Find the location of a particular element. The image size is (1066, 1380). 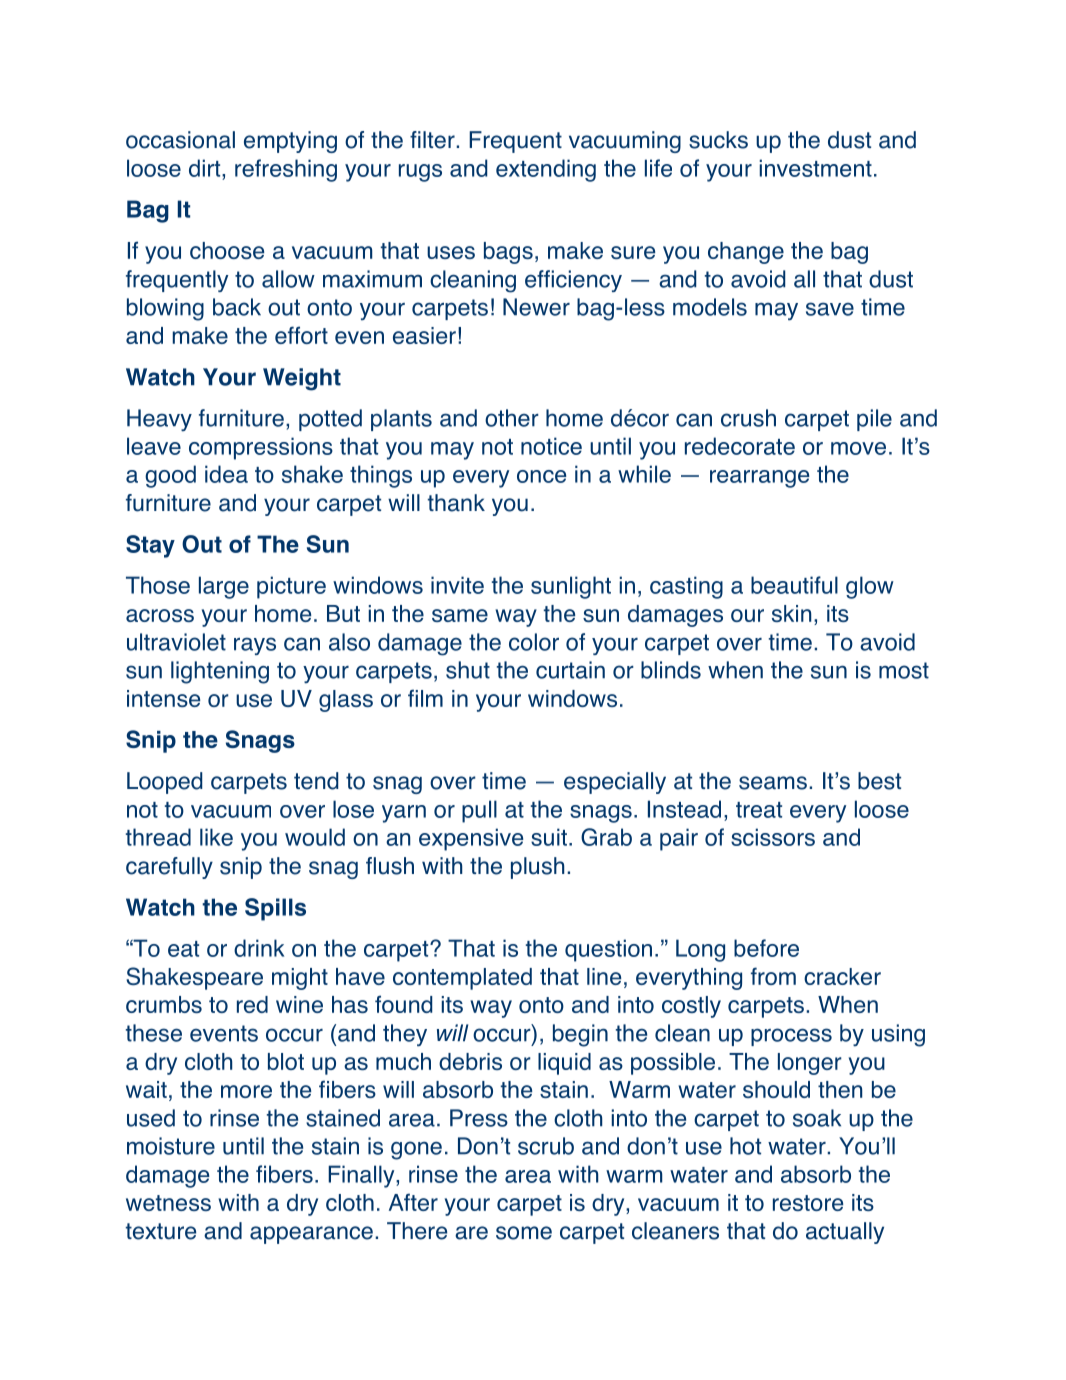

drink is located at coordinates (259, 948).
